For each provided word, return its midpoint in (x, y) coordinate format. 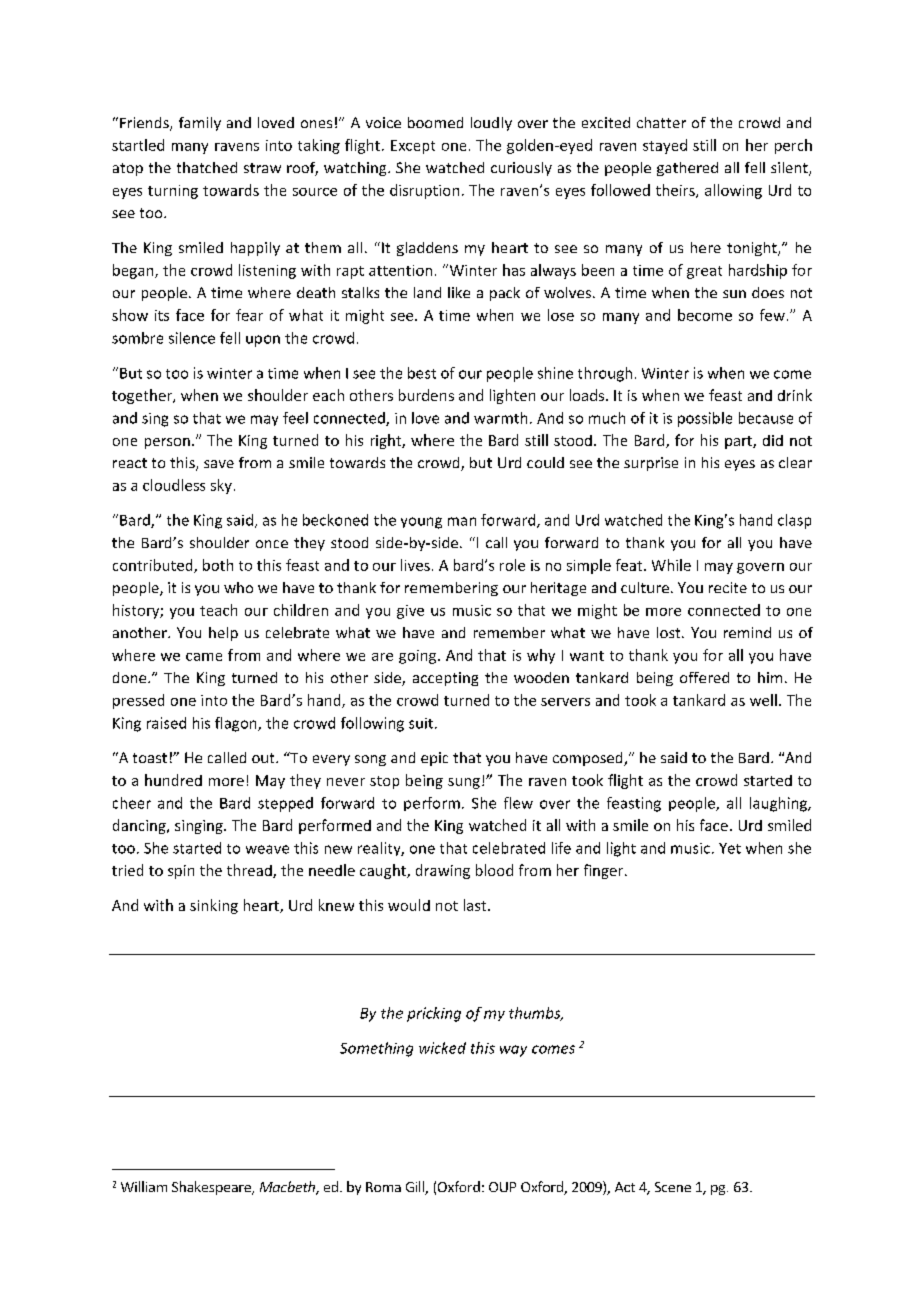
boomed (435, 122)
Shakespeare (212, 1188)
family (200, 124)
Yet (730, 848)
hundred (173, 780)
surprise (651, 464)
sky (221, 486)
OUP (502, 1187)
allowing (733, 191)
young (421, 523)
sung (464, 783)
